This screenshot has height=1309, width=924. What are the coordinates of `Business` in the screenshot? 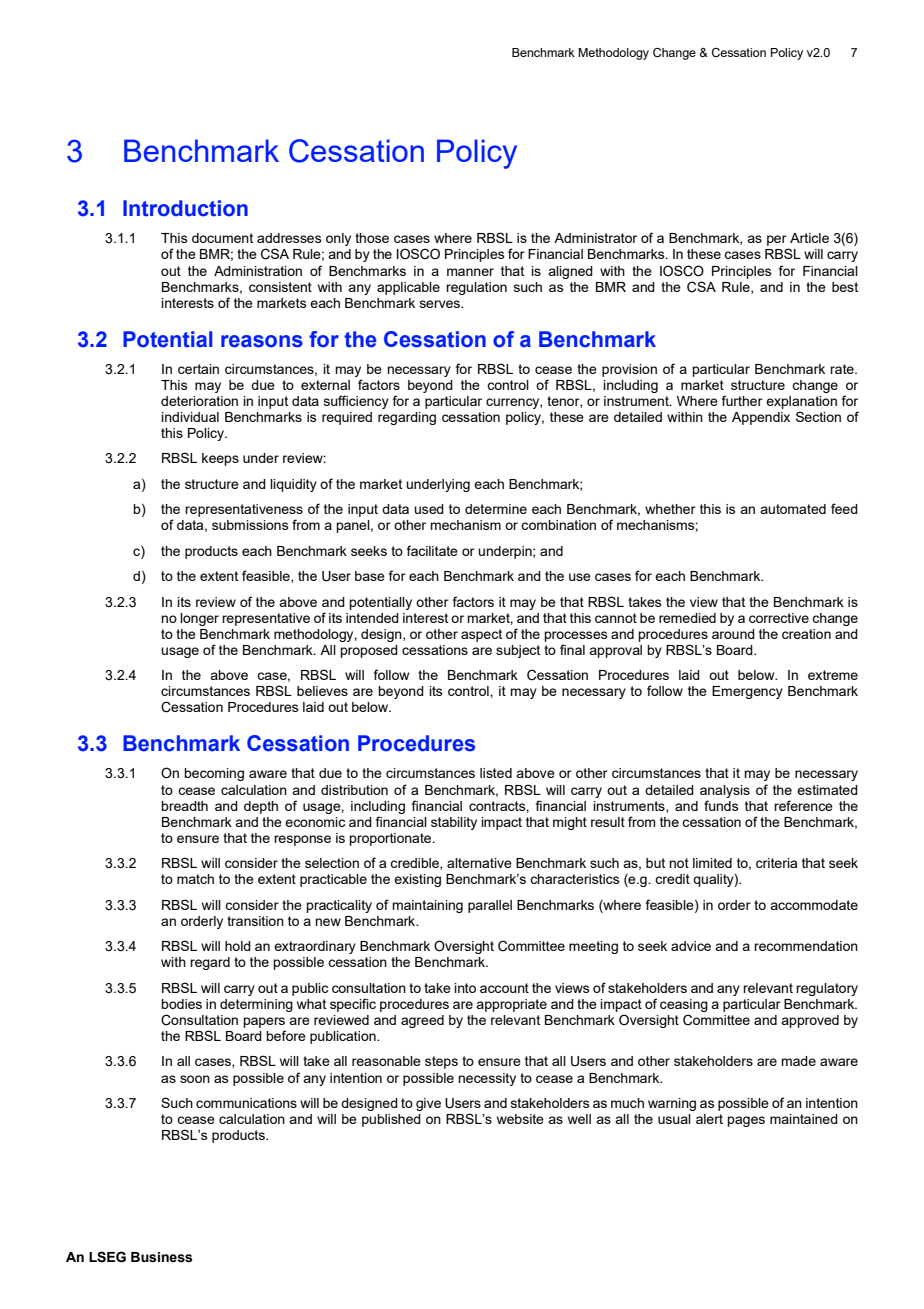 It's located at (161, 1257).
